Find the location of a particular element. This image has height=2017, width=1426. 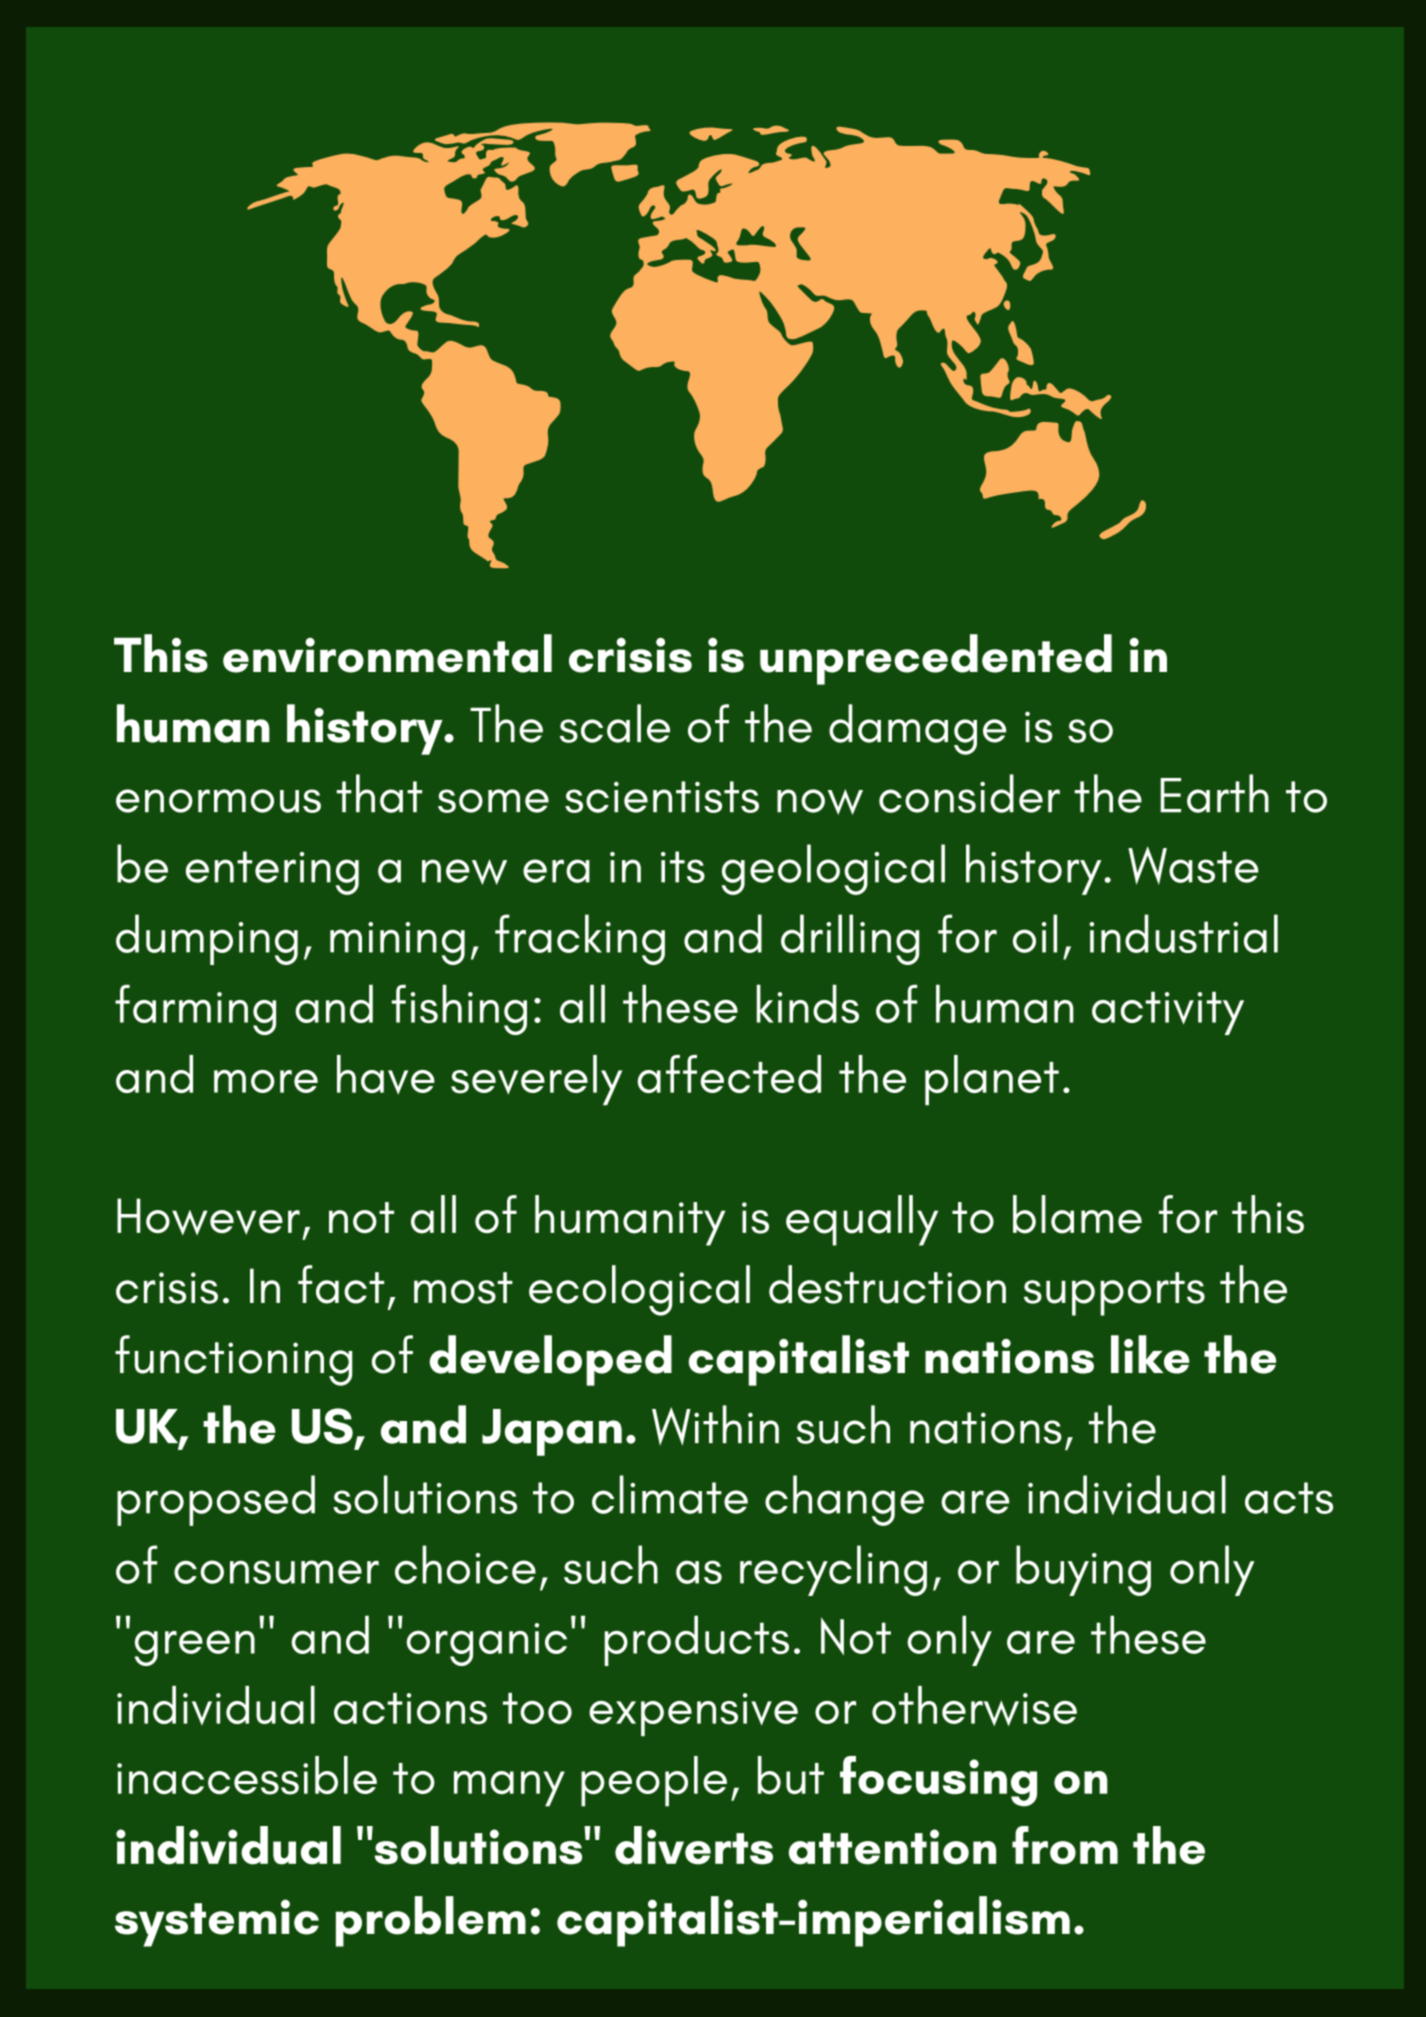

environmental is located at coordinates (387, 653).
